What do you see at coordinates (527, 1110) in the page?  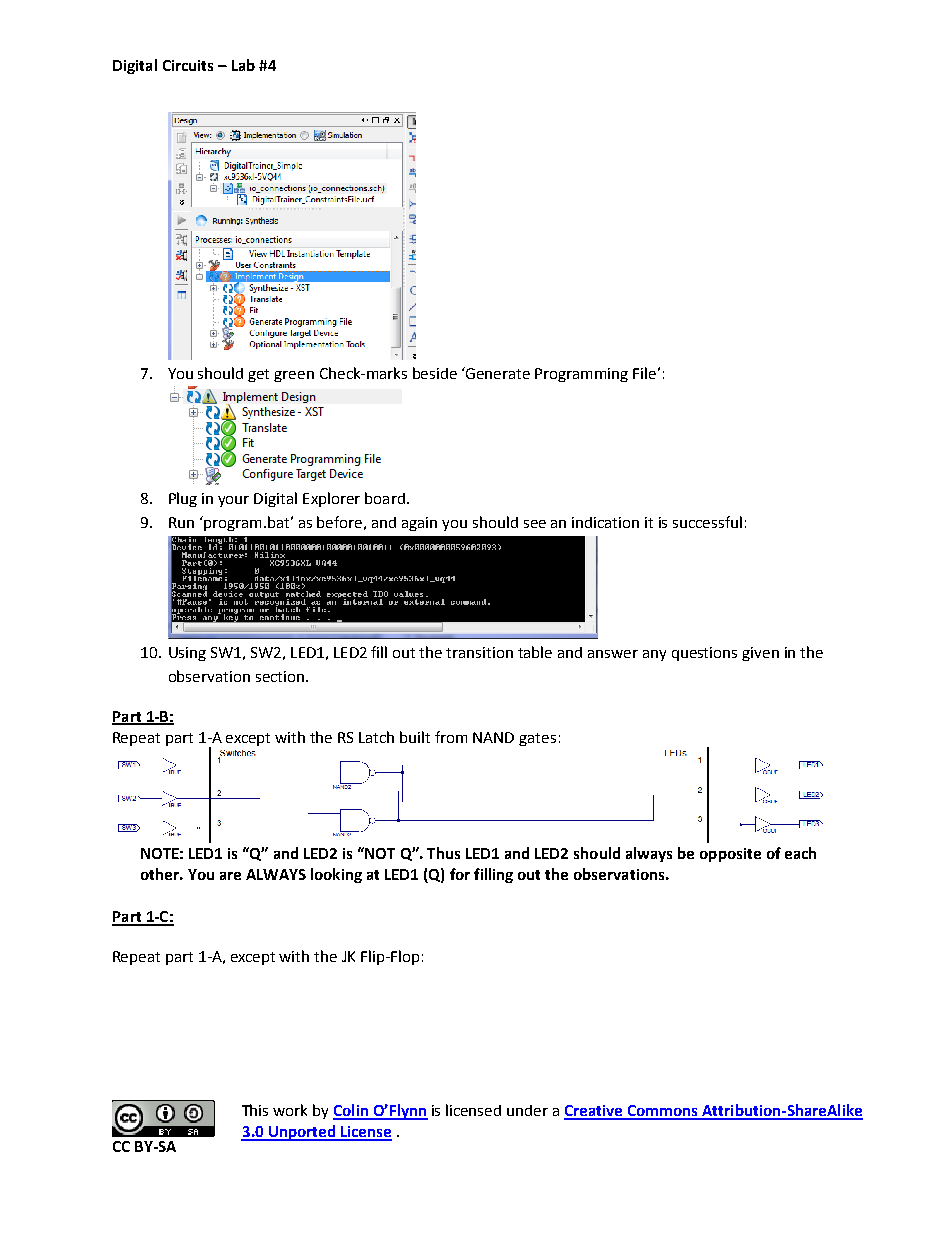 I see `under` at bounding box center [527, 1110].
